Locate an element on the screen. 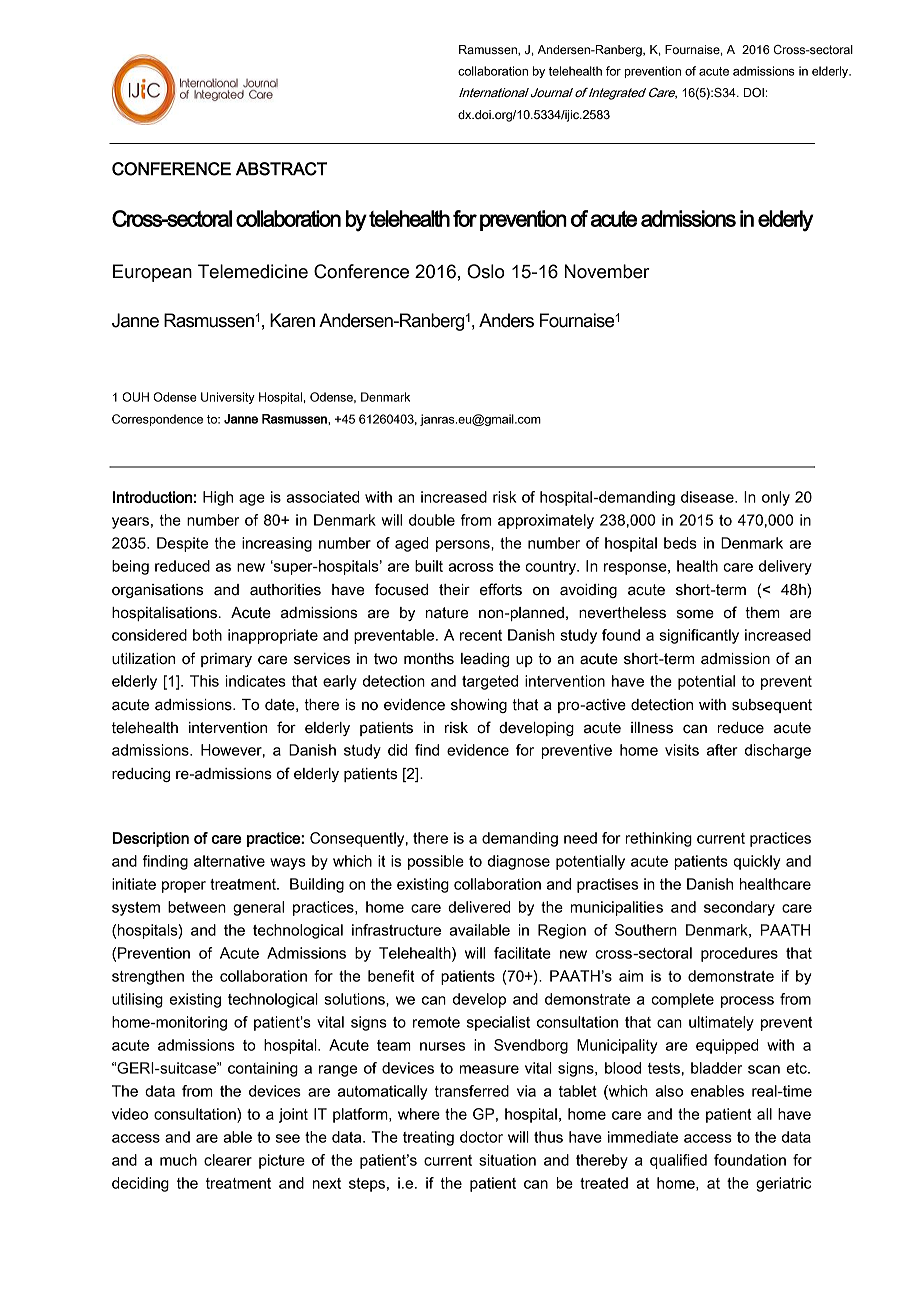  This is located at coordinates (204, 681).
